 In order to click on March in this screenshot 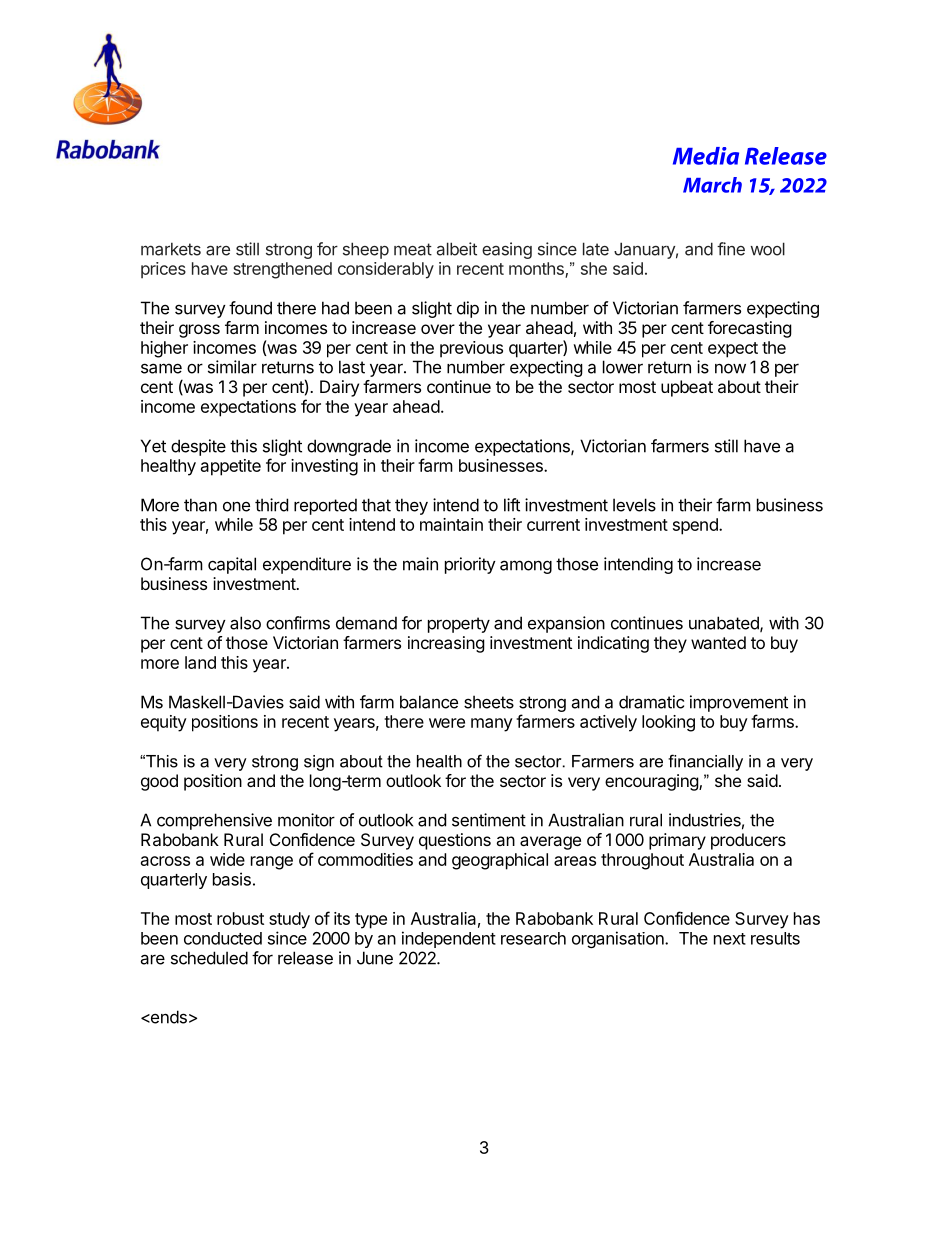, I will do `click(712, 185)`.
